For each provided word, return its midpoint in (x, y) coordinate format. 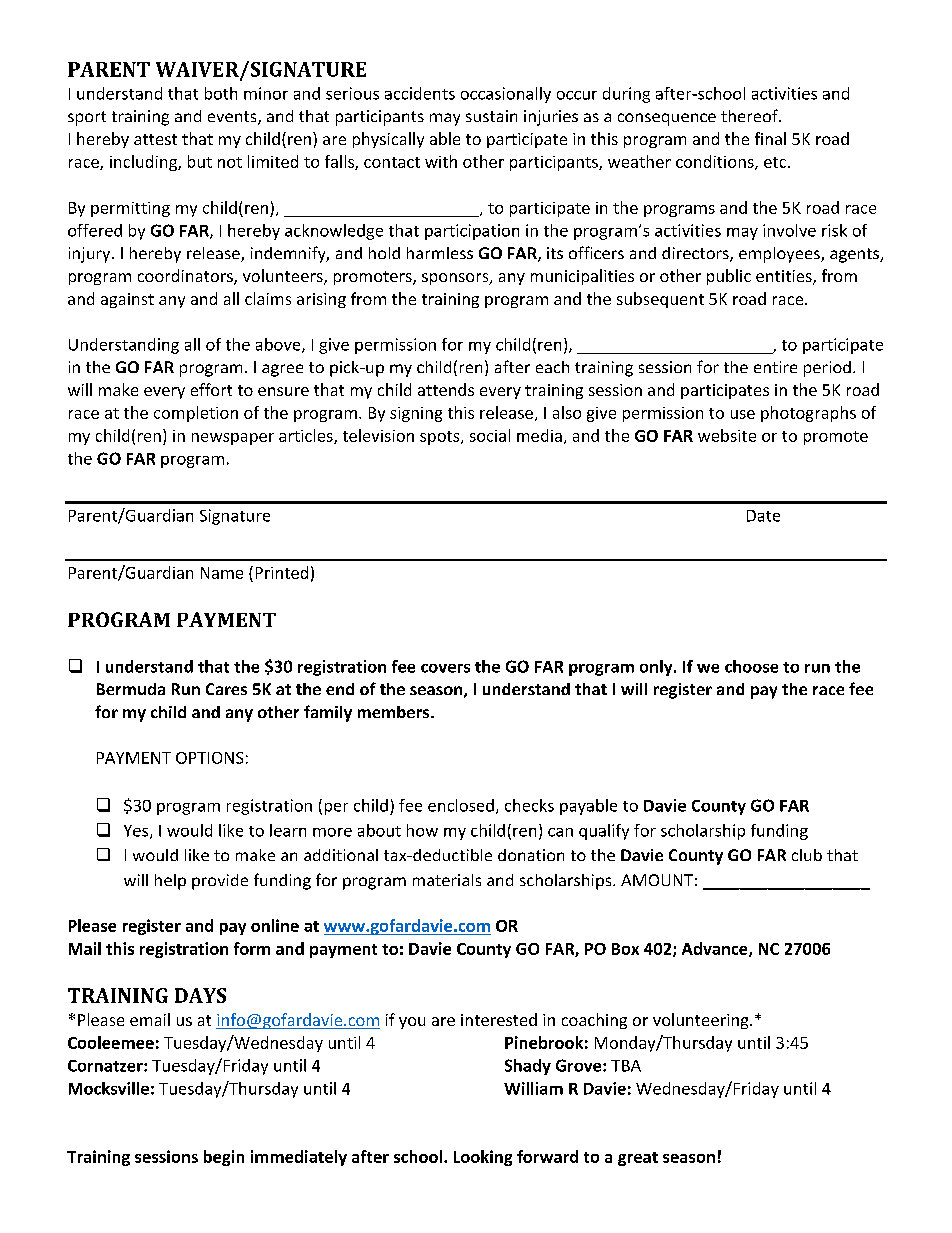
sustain (491, 116)
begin (224, 1158)
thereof (750, 115)
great (638, 1159)
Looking (483, 1158)
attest (155, 139)
